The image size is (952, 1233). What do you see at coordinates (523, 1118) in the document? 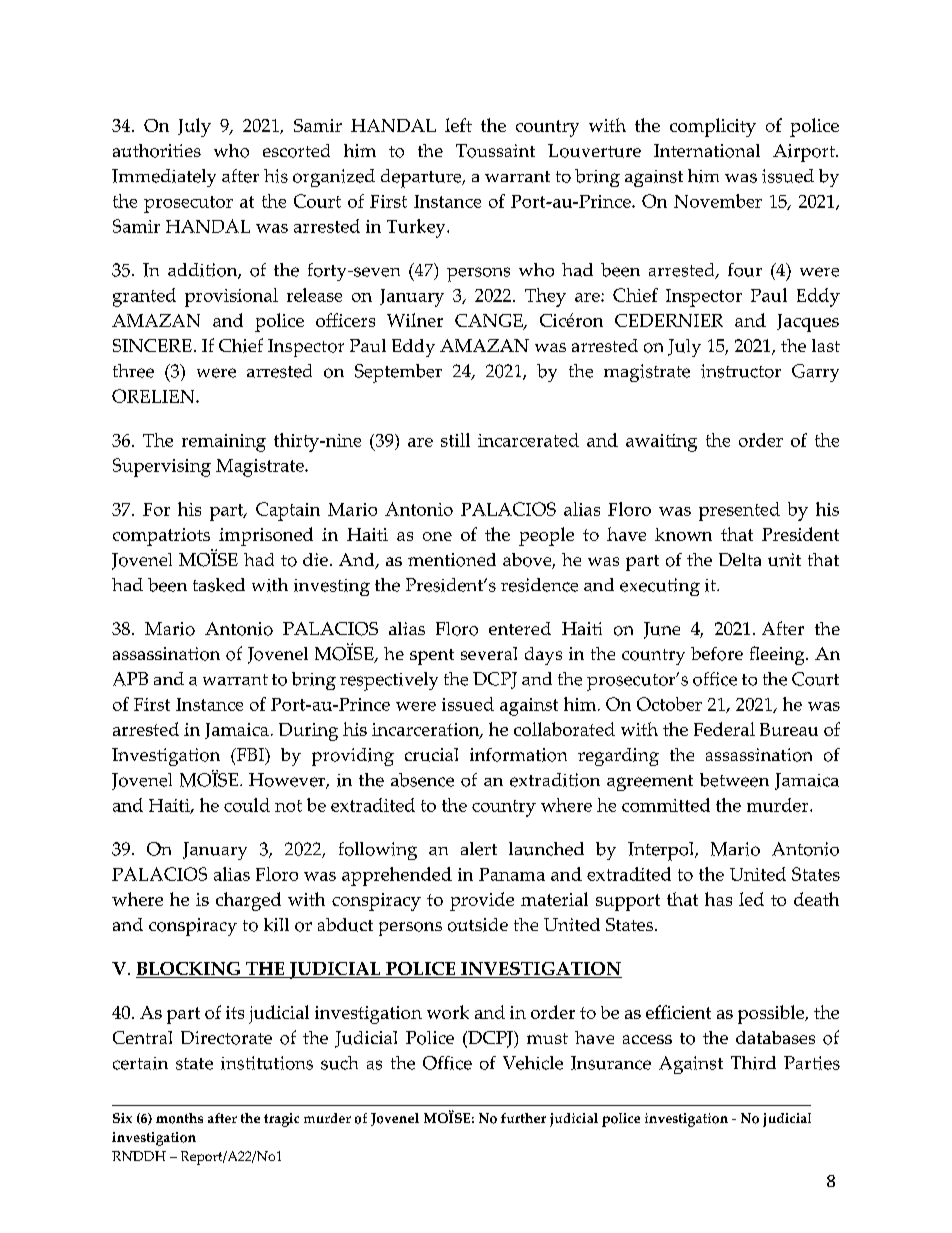
I see `further` at bounding box center [523, 1118].
